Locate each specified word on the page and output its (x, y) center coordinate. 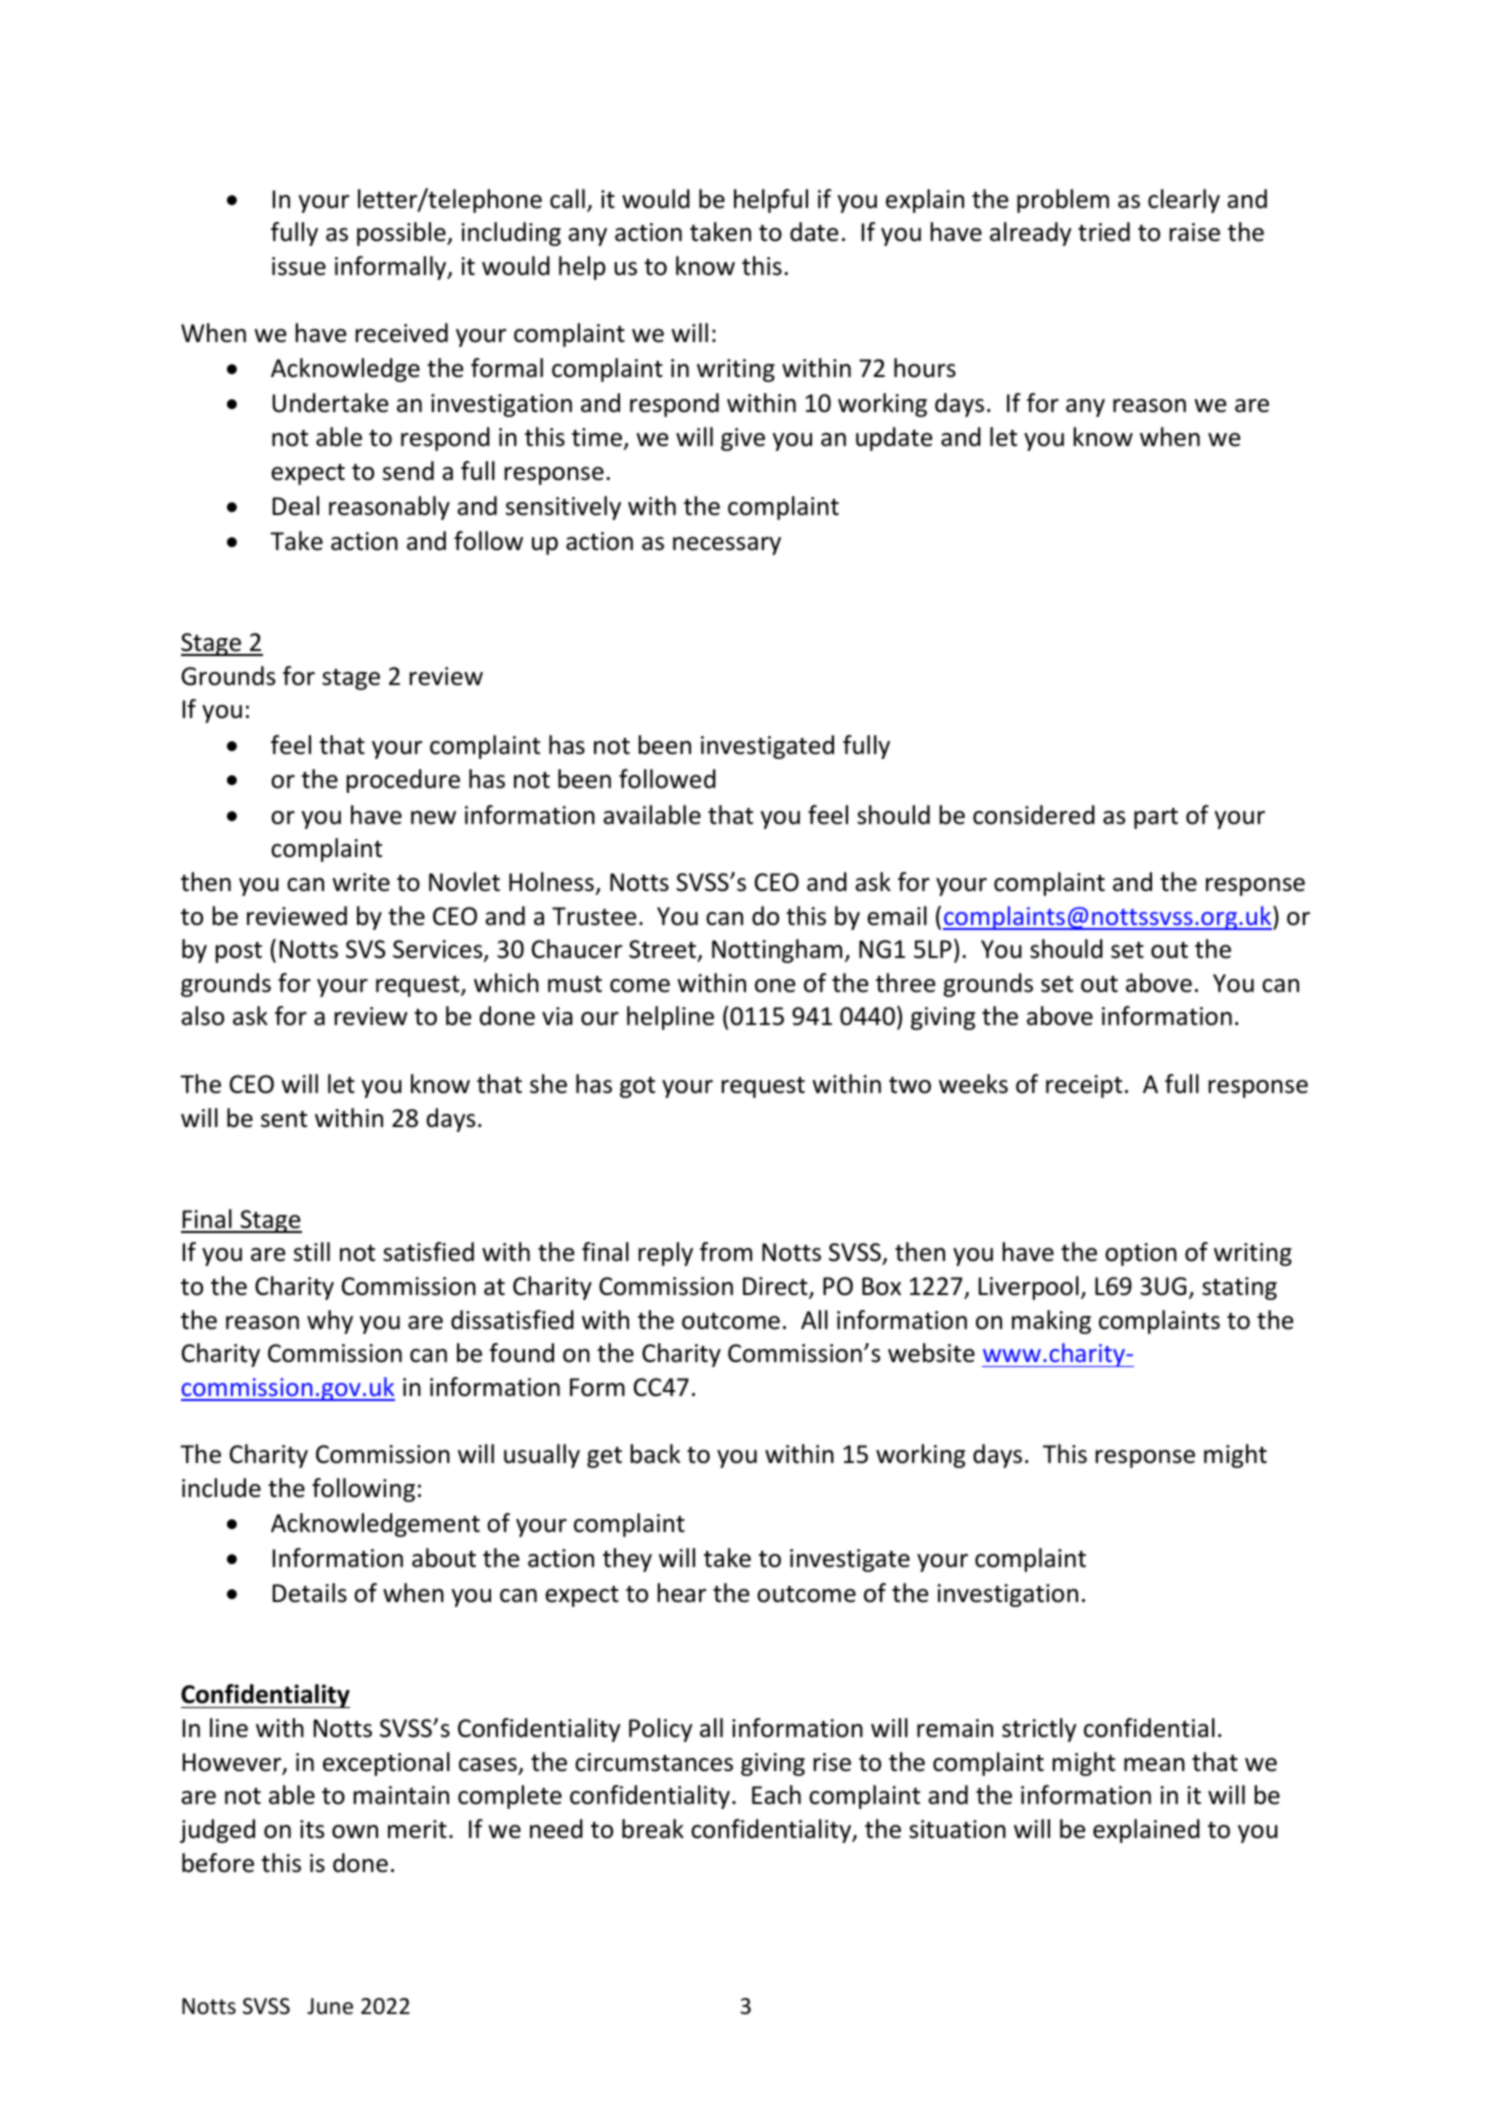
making (1051, 1322)
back (655, 1454)
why (330, 1322)
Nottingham (777, 951)
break (653, 1829)
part (1156, 818)
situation (957, 1829)
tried (1104, 232)
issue (299, 266)
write (361, 882)
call (567, 199)
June (330, 2006)
